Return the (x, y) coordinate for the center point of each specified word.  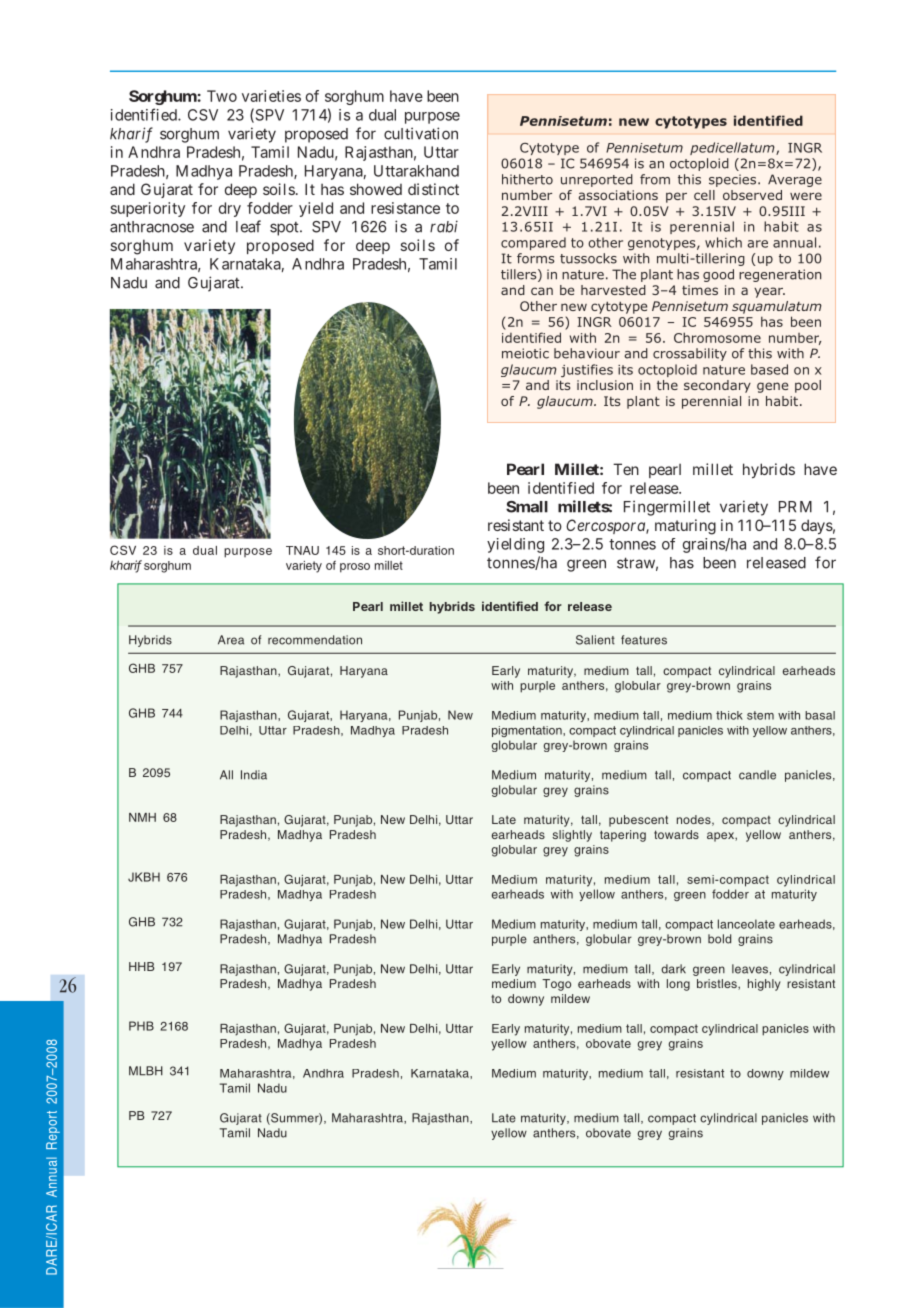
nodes (695, 820)
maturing (685, 527)
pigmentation (528, 731)
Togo (556, 985)
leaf (248, 226)
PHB (141, 1026)
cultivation (421, 133)
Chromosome (717, 337)
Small (527, 507)
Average (795, 180)
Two (222, 96)
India (254, 775)
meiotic (525, 353)
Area (231, 640)
